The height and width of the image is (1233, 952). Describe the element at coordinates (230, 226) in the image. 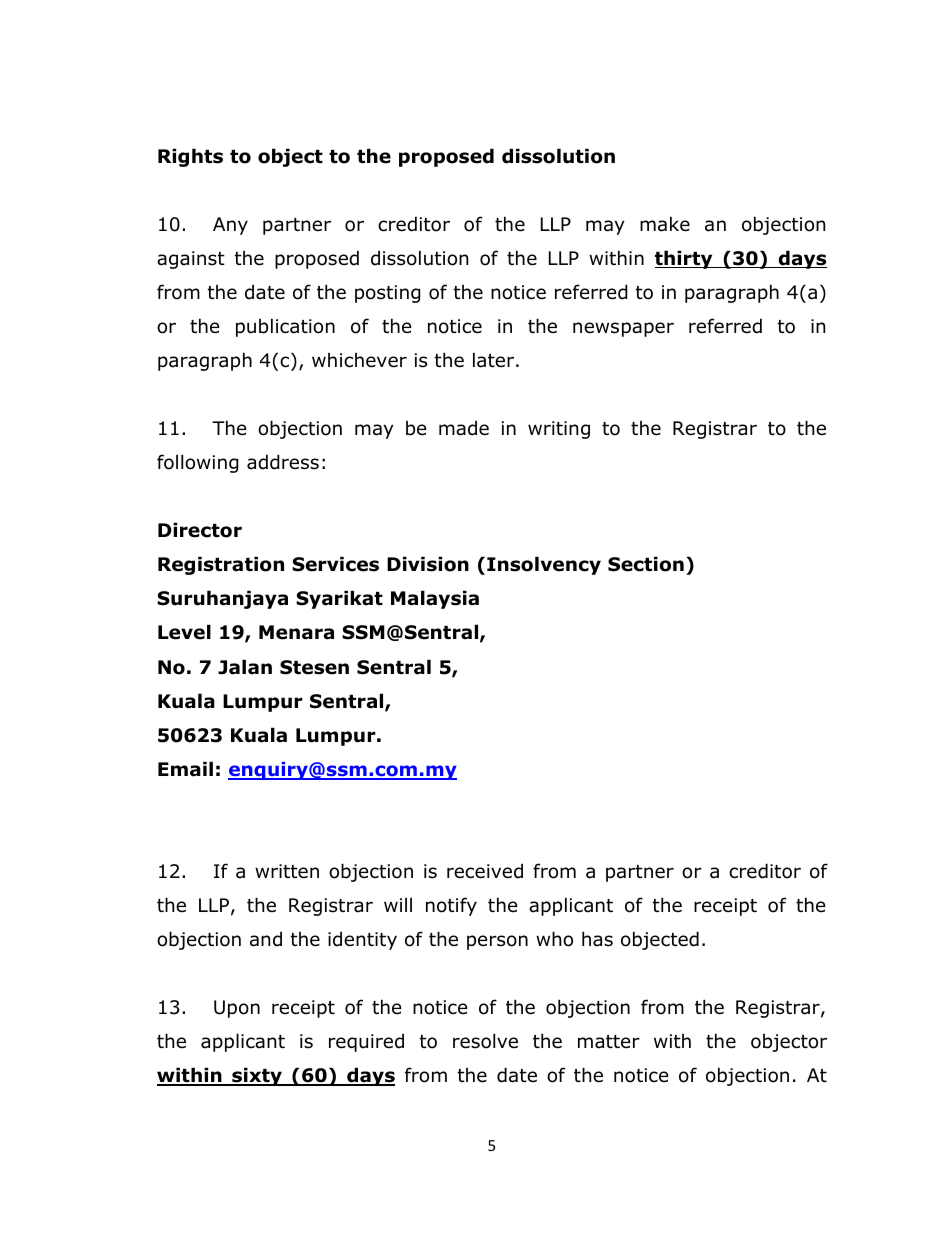

I see `Any` at that location.
